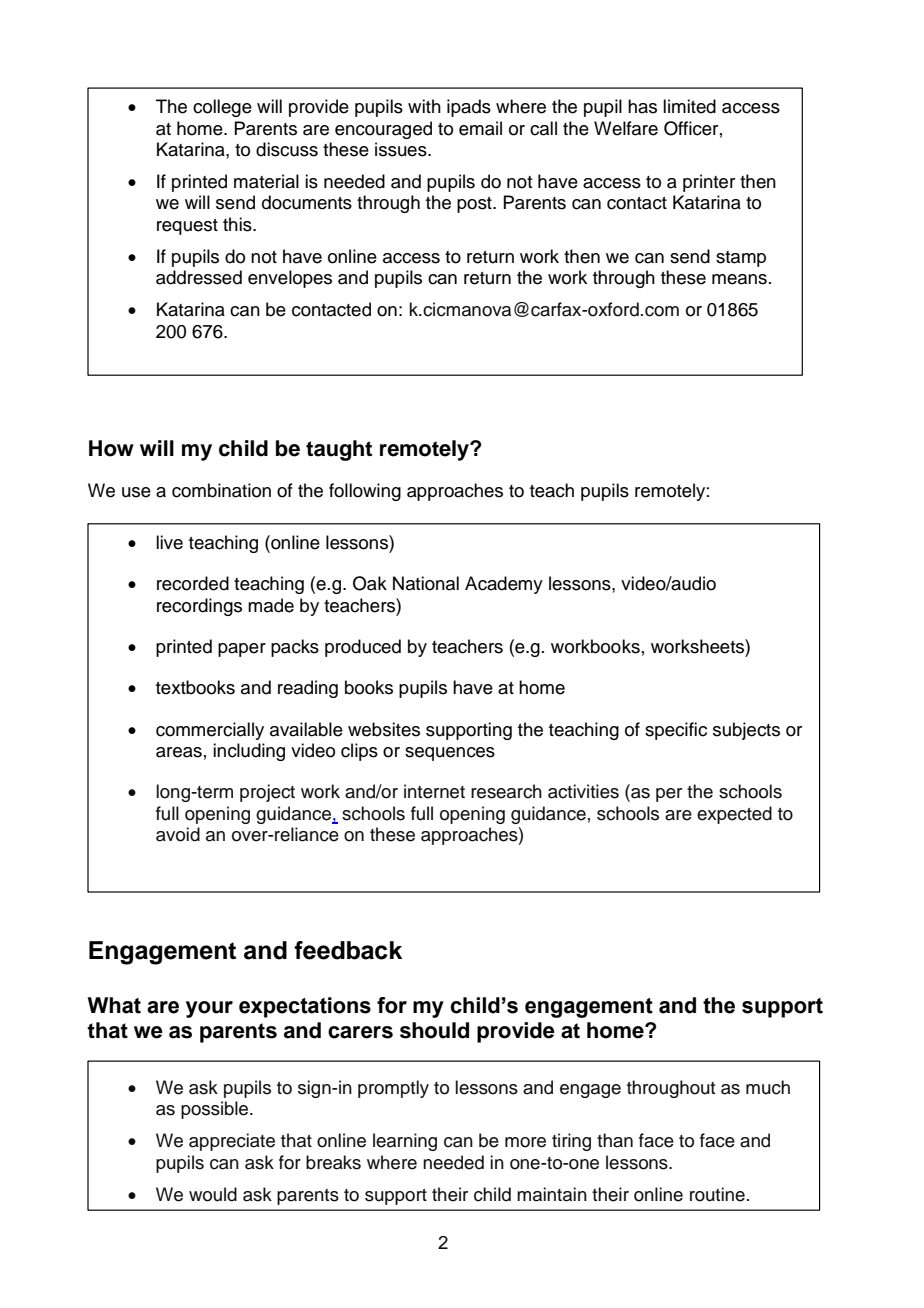 The width and height of the screenshot is (924, 1308). What do you see at coordinates (178, 834) in the screenshot?
I see `avoid` at bounding box center [178, 834].
